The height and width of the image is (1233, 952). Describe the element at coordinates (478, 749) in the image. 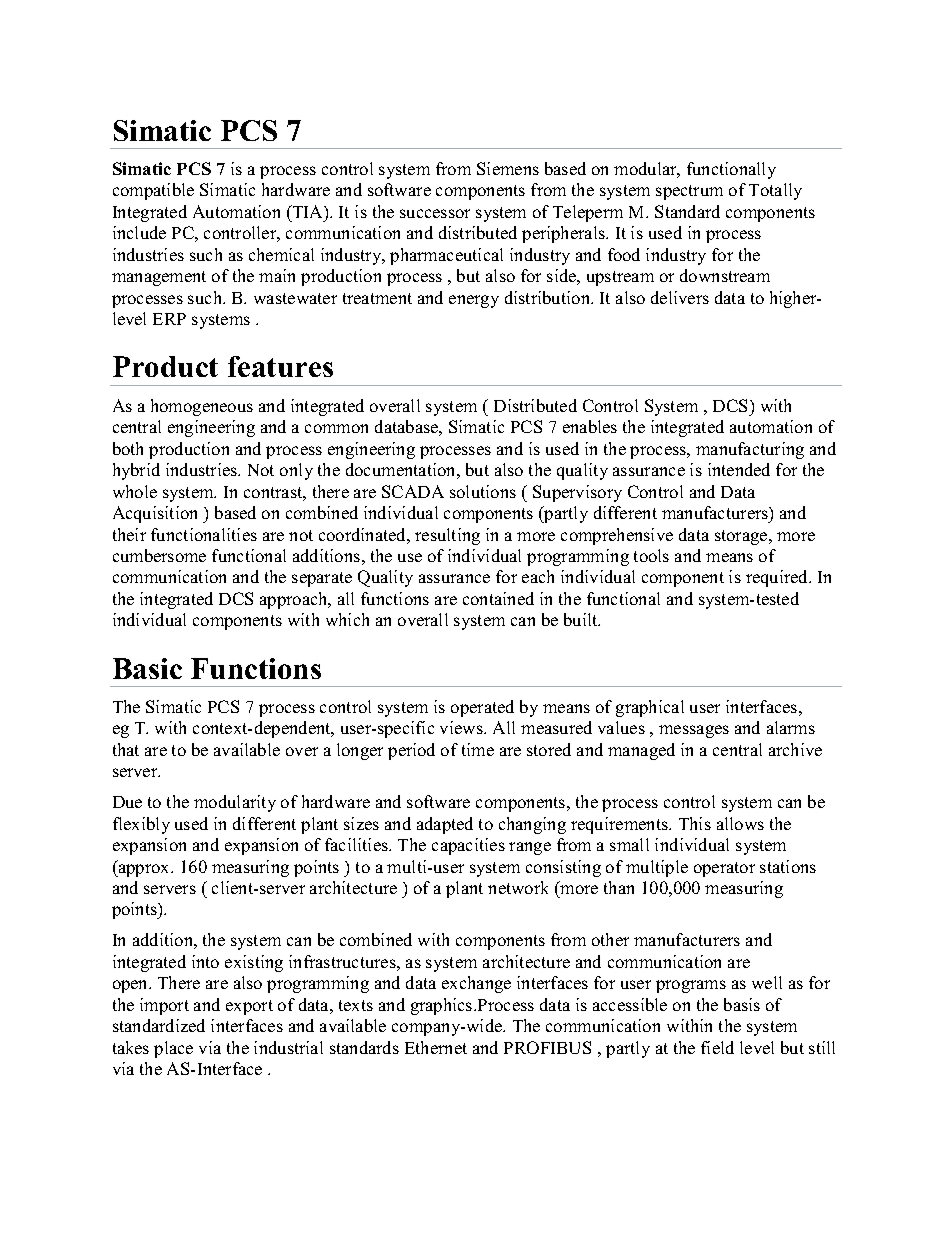

I see `time` at that location.
